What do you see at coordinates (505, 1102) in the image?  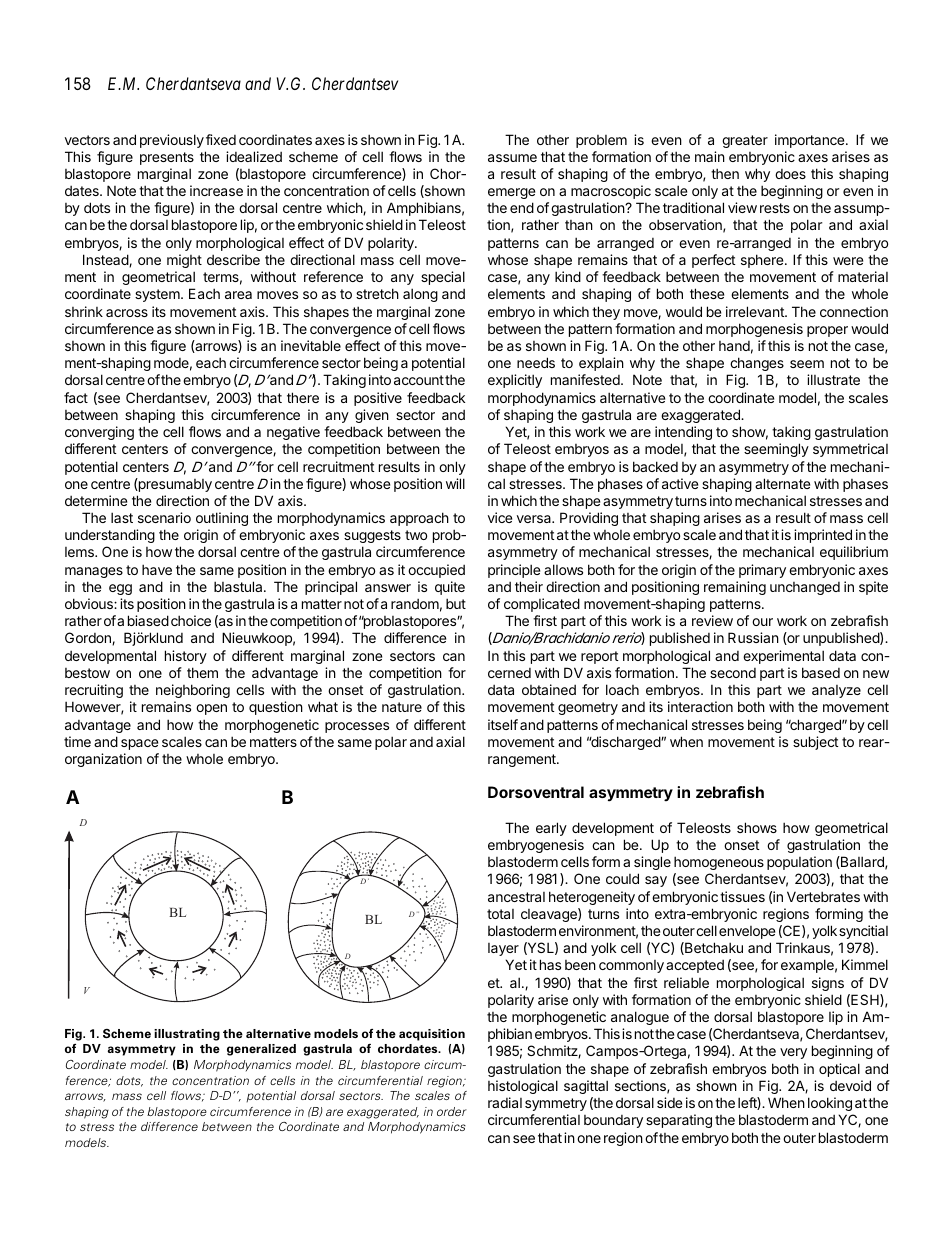 I see `radial` at bounding box center [505, 1102].
